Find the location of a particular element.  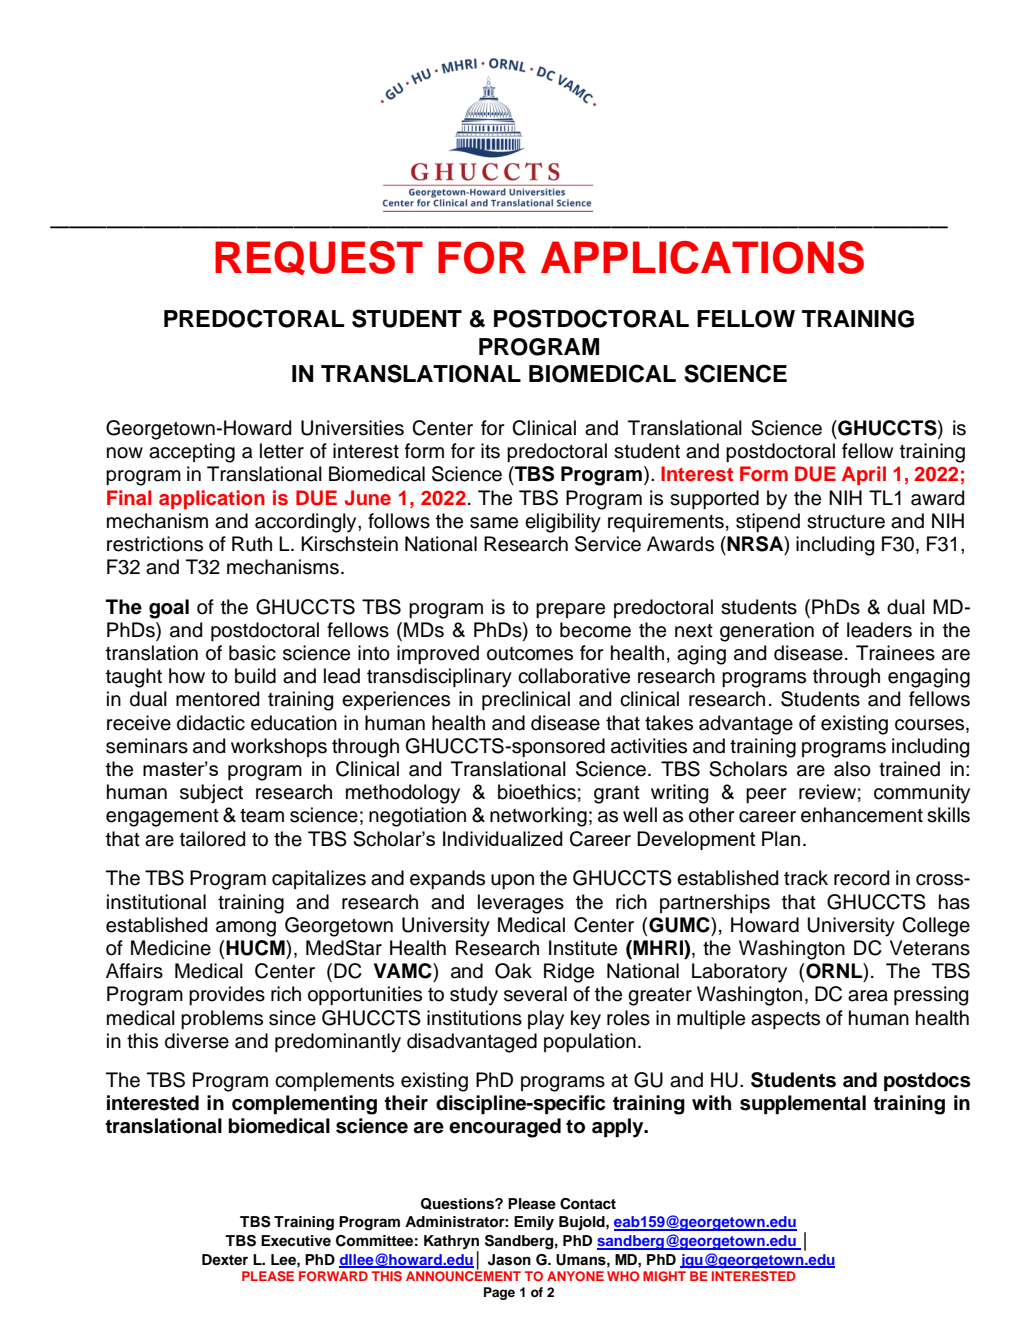

Trainees is located at coordinates (895, 653).
